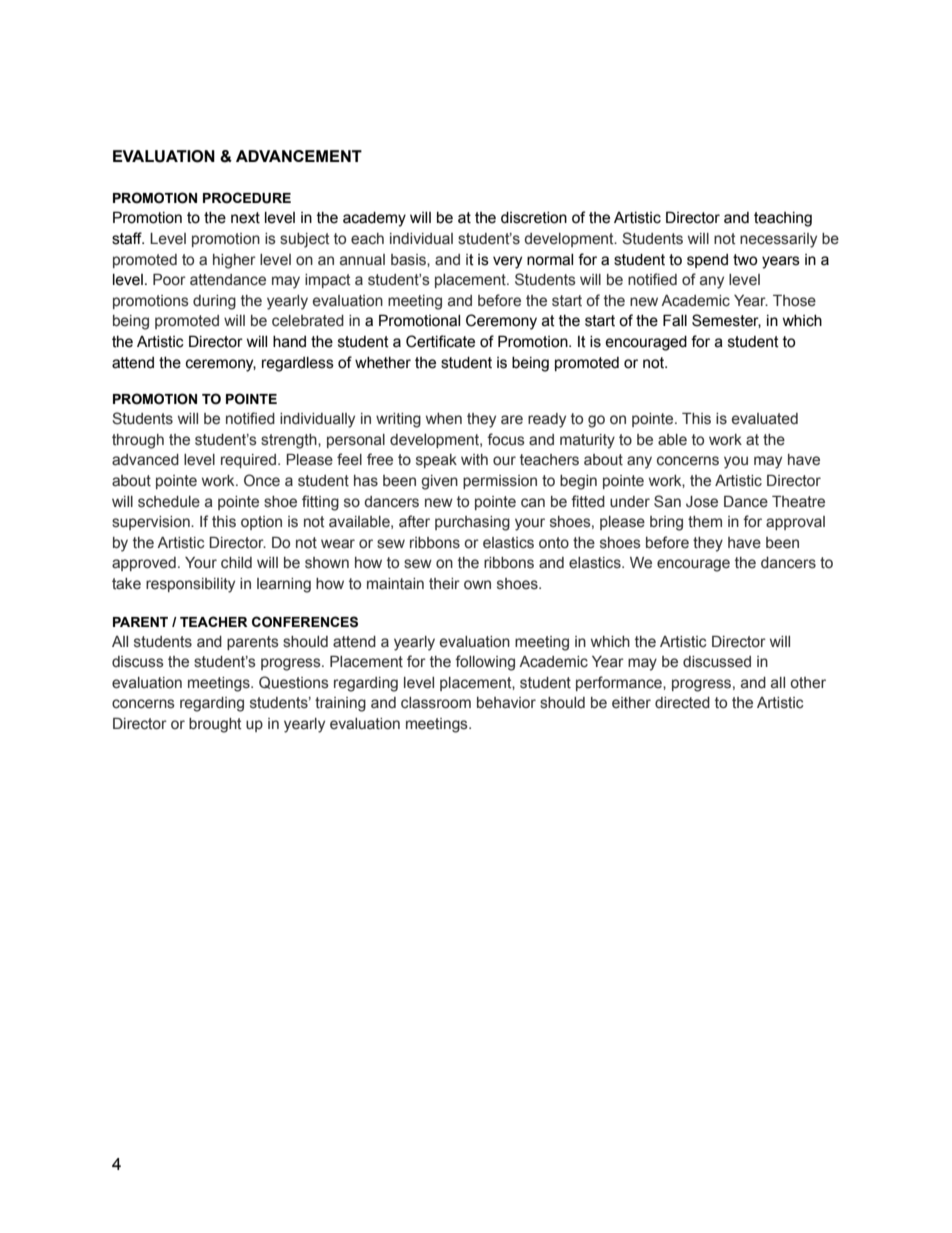 This document has width=952, height=1233. Describe the element at coordinates (534, 218) in the document. I see `discretion` at that location.
